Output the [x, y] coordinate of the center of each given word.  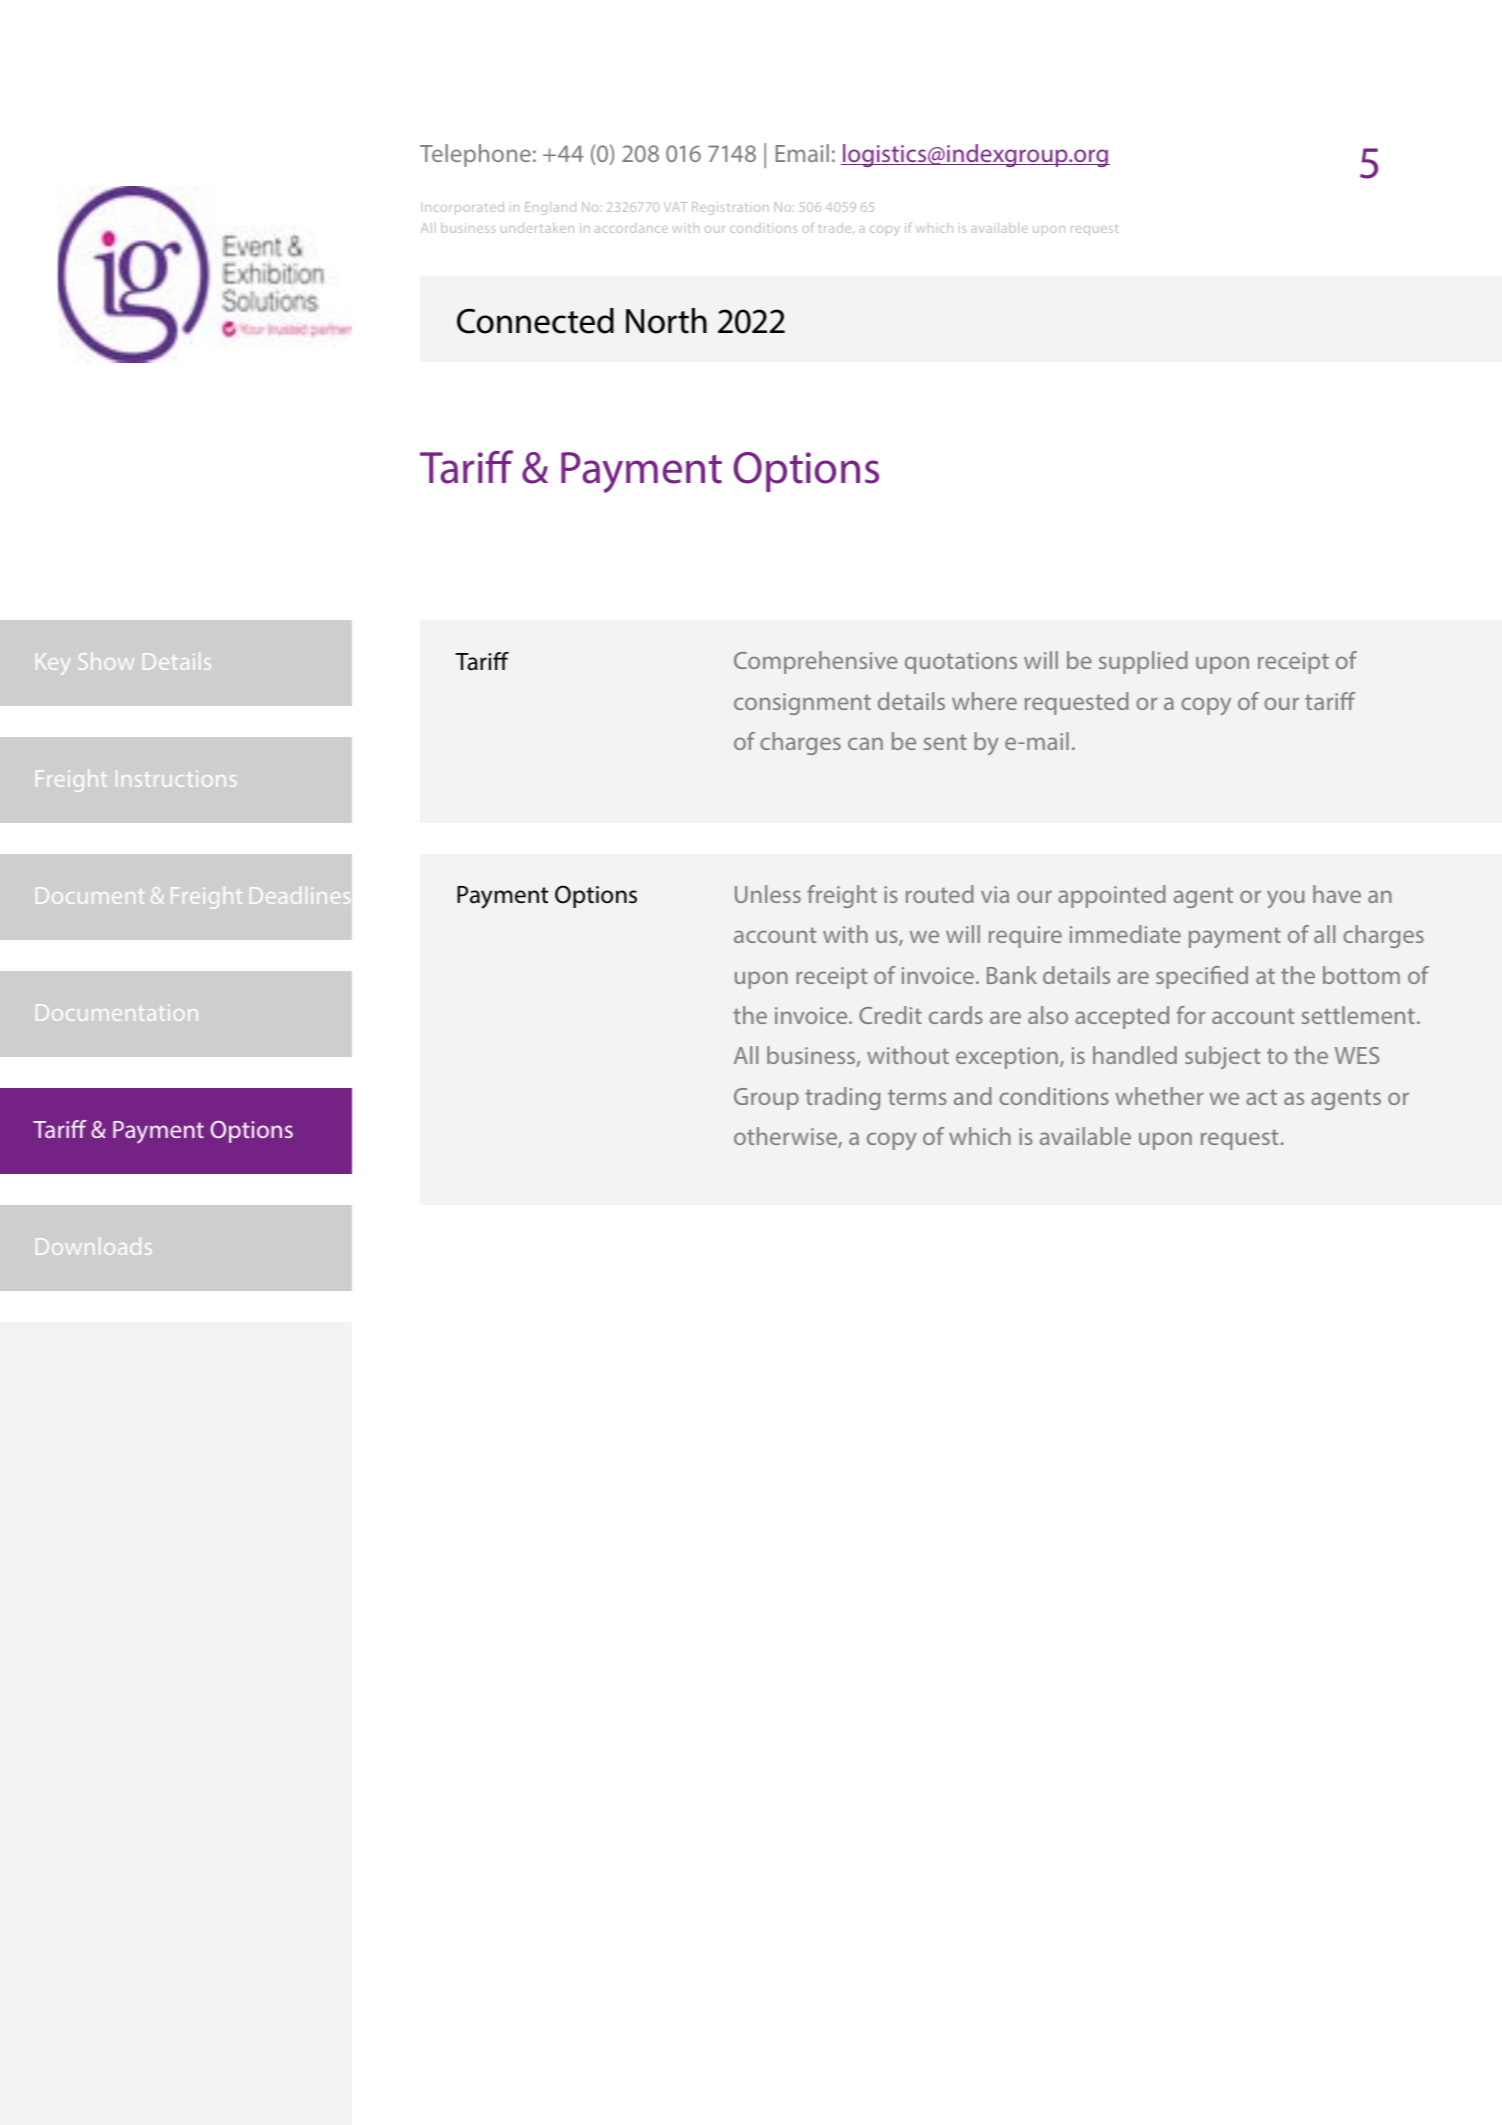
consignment [802, 704]
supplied [1143, 662]
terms [917, 1097]
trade [836, 228]
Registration [730, 208]
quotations [961, 663]
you [1285, 899]
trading [842, 1098]
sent [945, 742]
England [550, 208]
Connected [535, 321]
